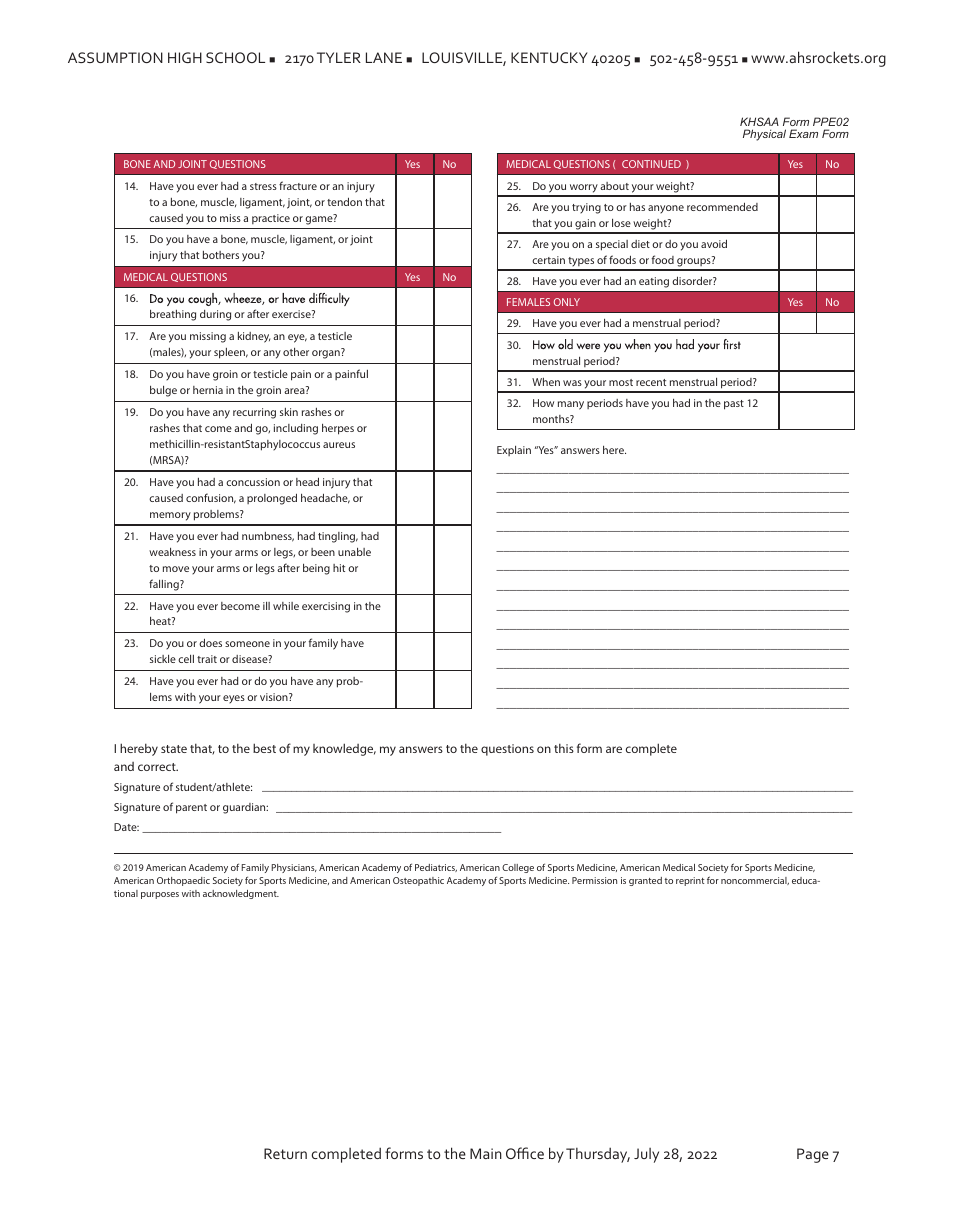 Image resolution: width=970 pixels, height=1232 pixels. I want to click on unable, so click(354, 552).
